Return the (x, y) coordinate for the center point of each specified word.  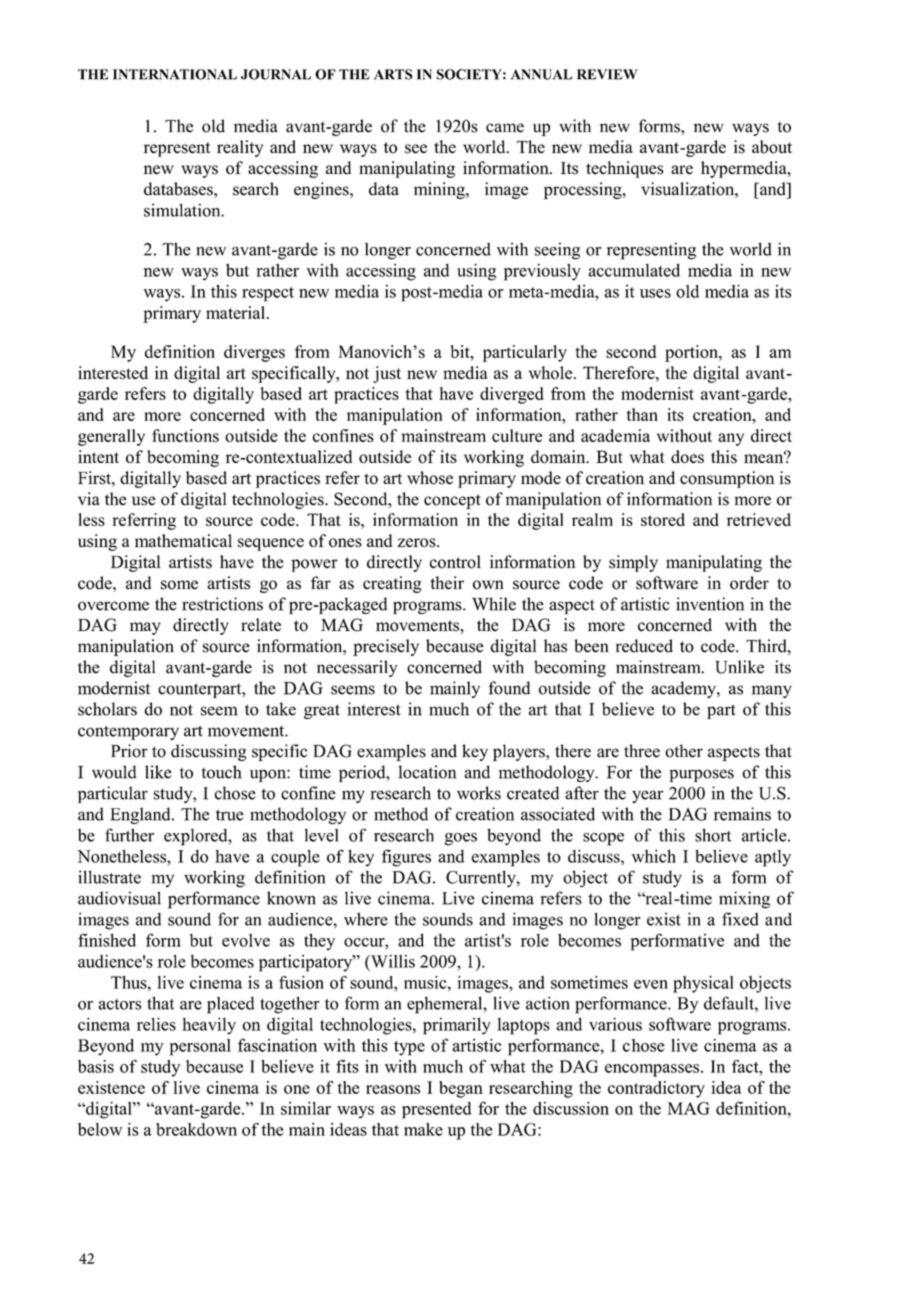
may (145, 628)
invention (710, 604)
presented (437, 1110)
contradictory (656, 1089)
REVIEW (607, 74)
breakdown (196, 1129)
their (447, 583)
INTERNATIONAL (175, 74)
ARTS (393, 74)
